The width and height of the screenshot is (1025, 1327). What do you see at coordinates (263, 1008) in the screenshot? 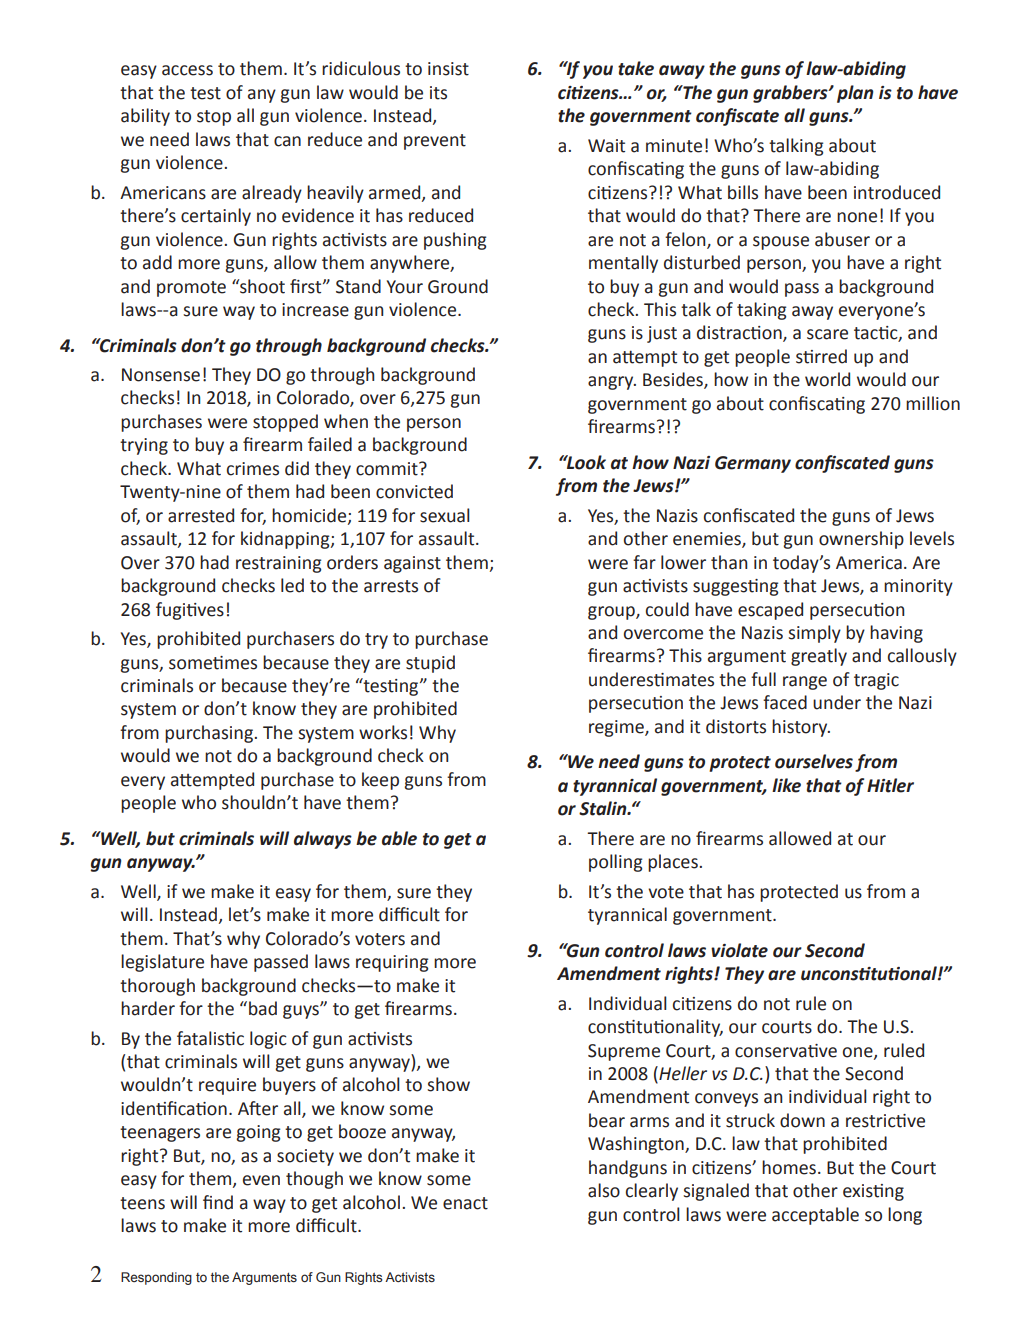
I see `bad` at bounding box center [263, 1008].
